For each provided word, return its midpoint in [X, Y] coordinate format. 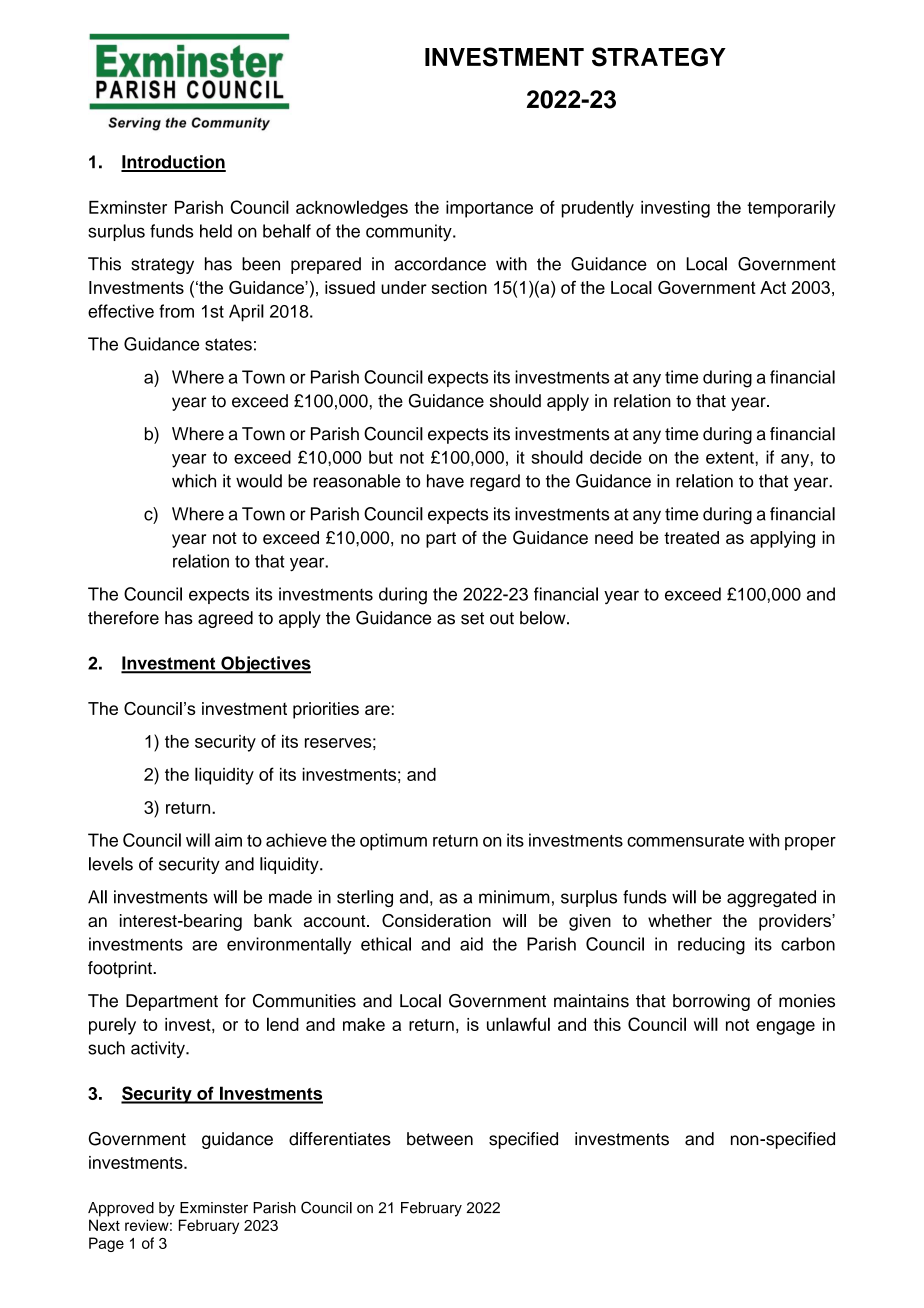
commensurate [685, 841]
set [472, 618]
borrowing [711, 1002]
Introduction [173, 163]
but [381, 457]
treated [691, 537]
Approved [121, 1209]
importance [489, 209]
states [228, 344]
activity [159, 1049]
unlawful [518, 1024]
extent [731, 458]
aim [228, 840]
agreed [225, 619]
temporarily [791, 209]
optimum [393, 842]
